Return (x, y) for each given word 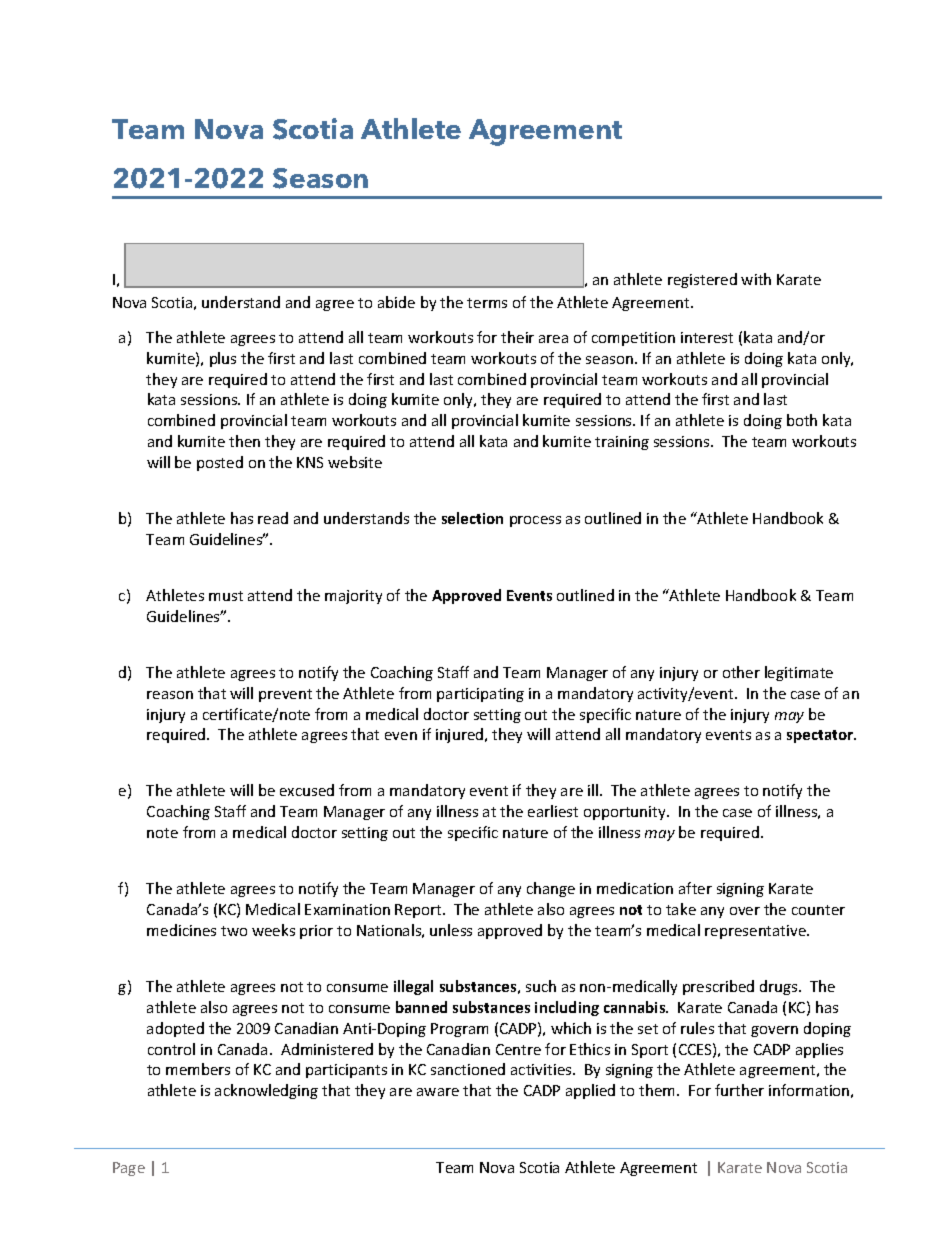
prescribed (718, 987)
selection (472, 518)
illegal (413, 987)
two (234, 931)
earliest (553, 811)
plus (223, 359)
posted (220, 463)
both (802, 420)
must (226, 596)
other (741, 672)
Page (129, 1169)
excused (307, 790)
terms (487, 303)
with (756, 279)
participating (480, 695)
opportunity (626, 813)
